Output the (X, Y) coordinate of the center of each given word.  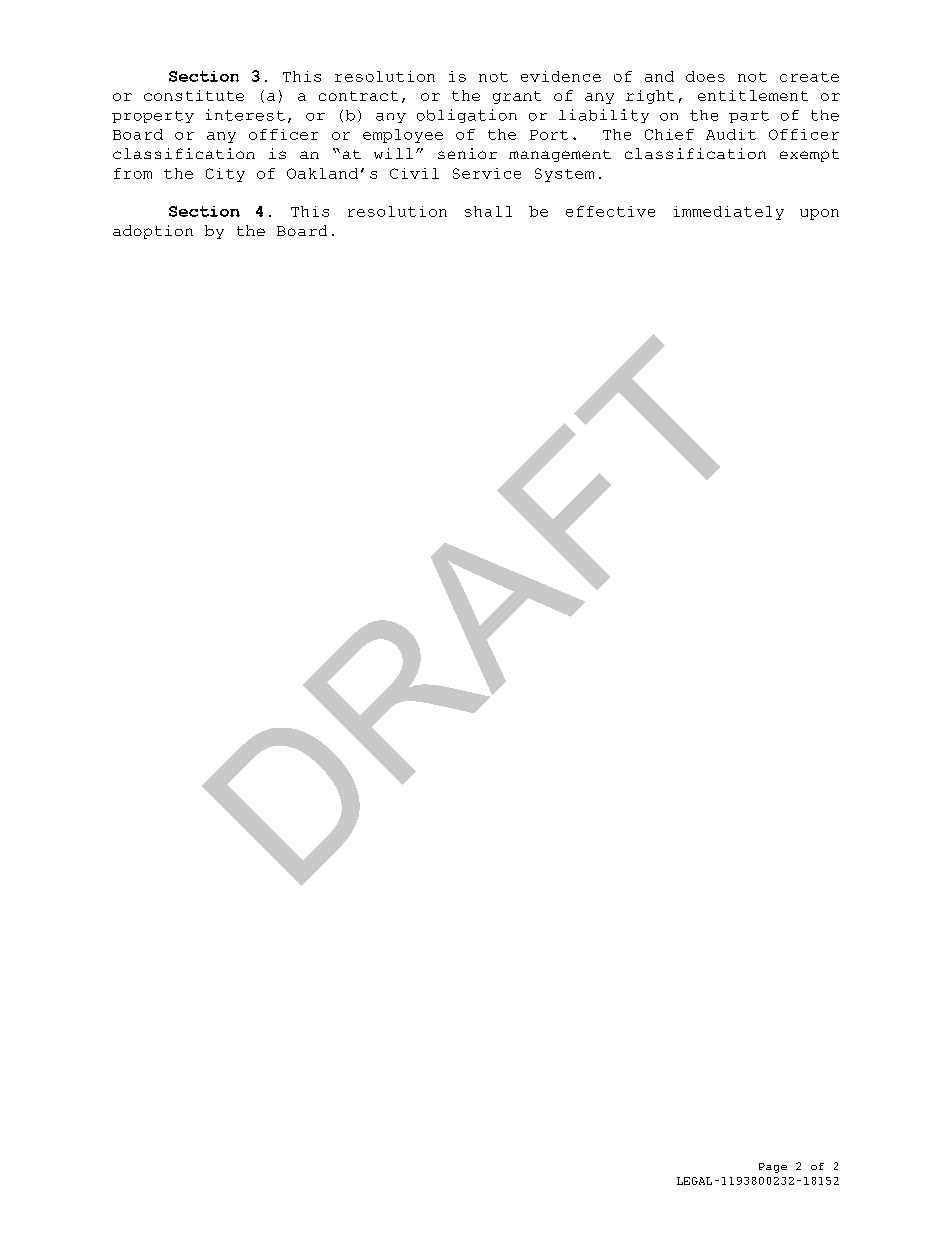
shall (488, 211)
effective (610, 211)
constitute (194, 95)
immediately (729, 213)
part (749, 117)
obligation (467, 116)
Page (773, 1168)
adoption (153, 232)
